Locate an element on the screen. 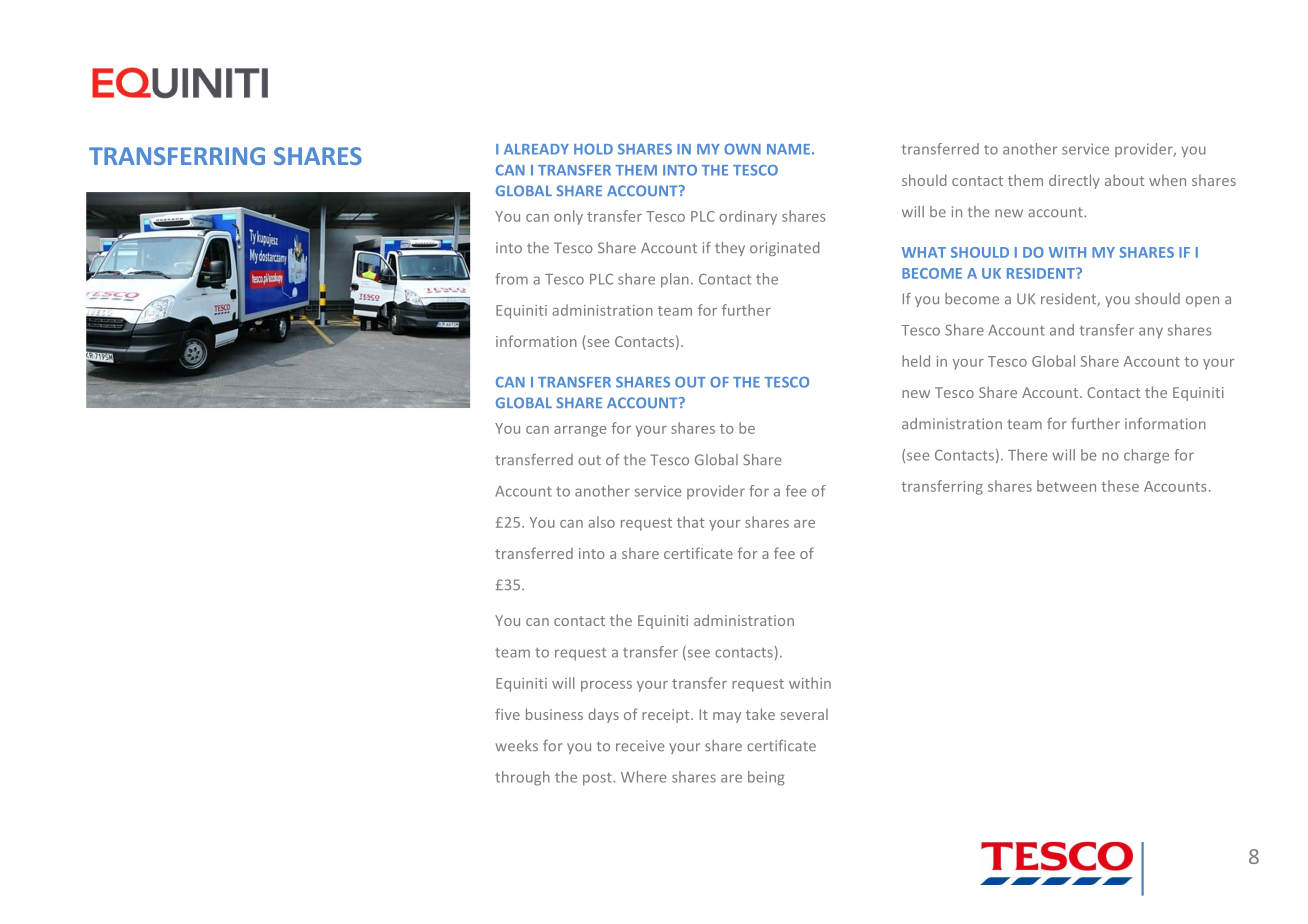 The height and width of the screenshot is (924, 1308). also is located at coordinates (601, 522).
